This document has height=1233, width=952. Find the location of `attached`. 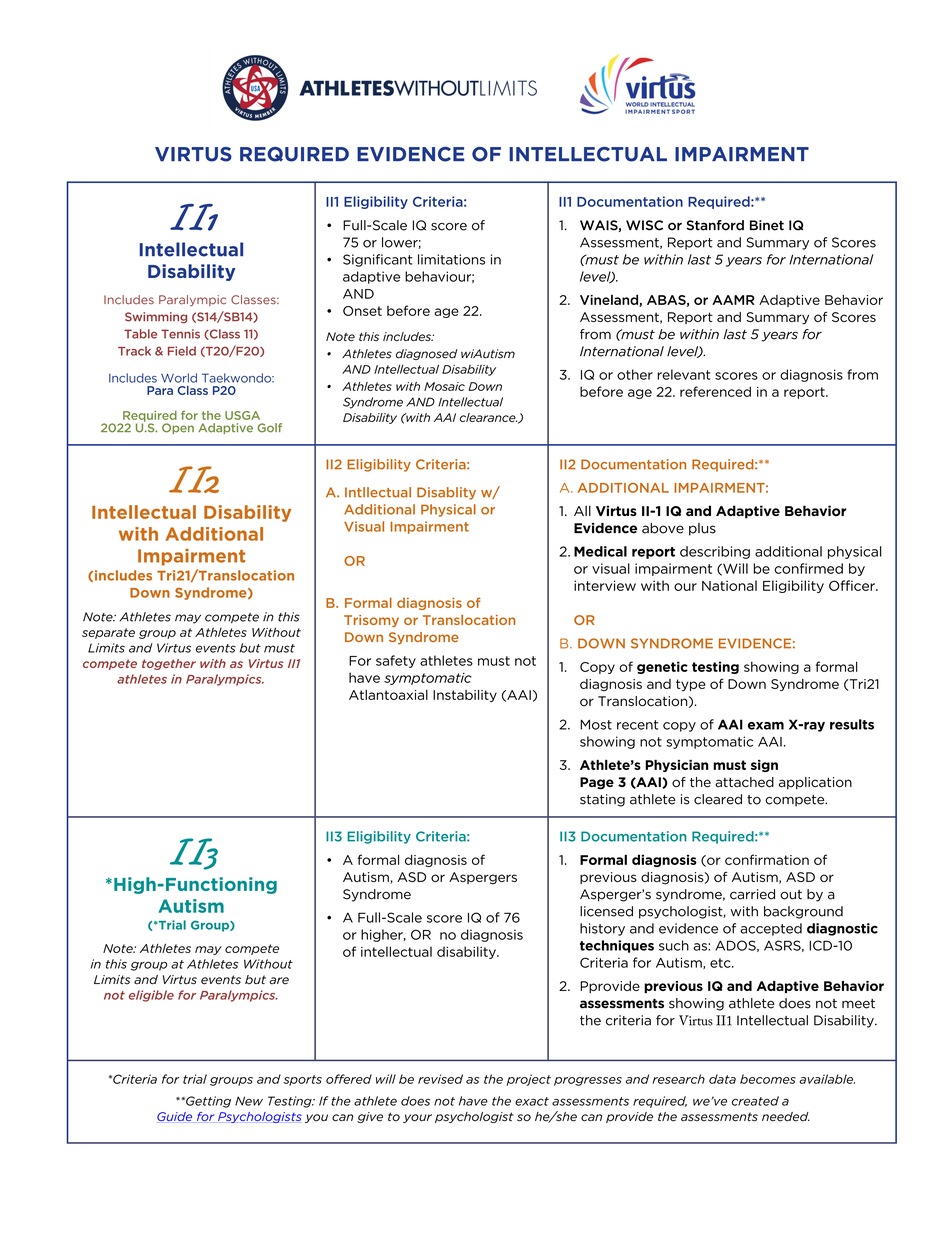

attached is located at coordinates (744, 782).
